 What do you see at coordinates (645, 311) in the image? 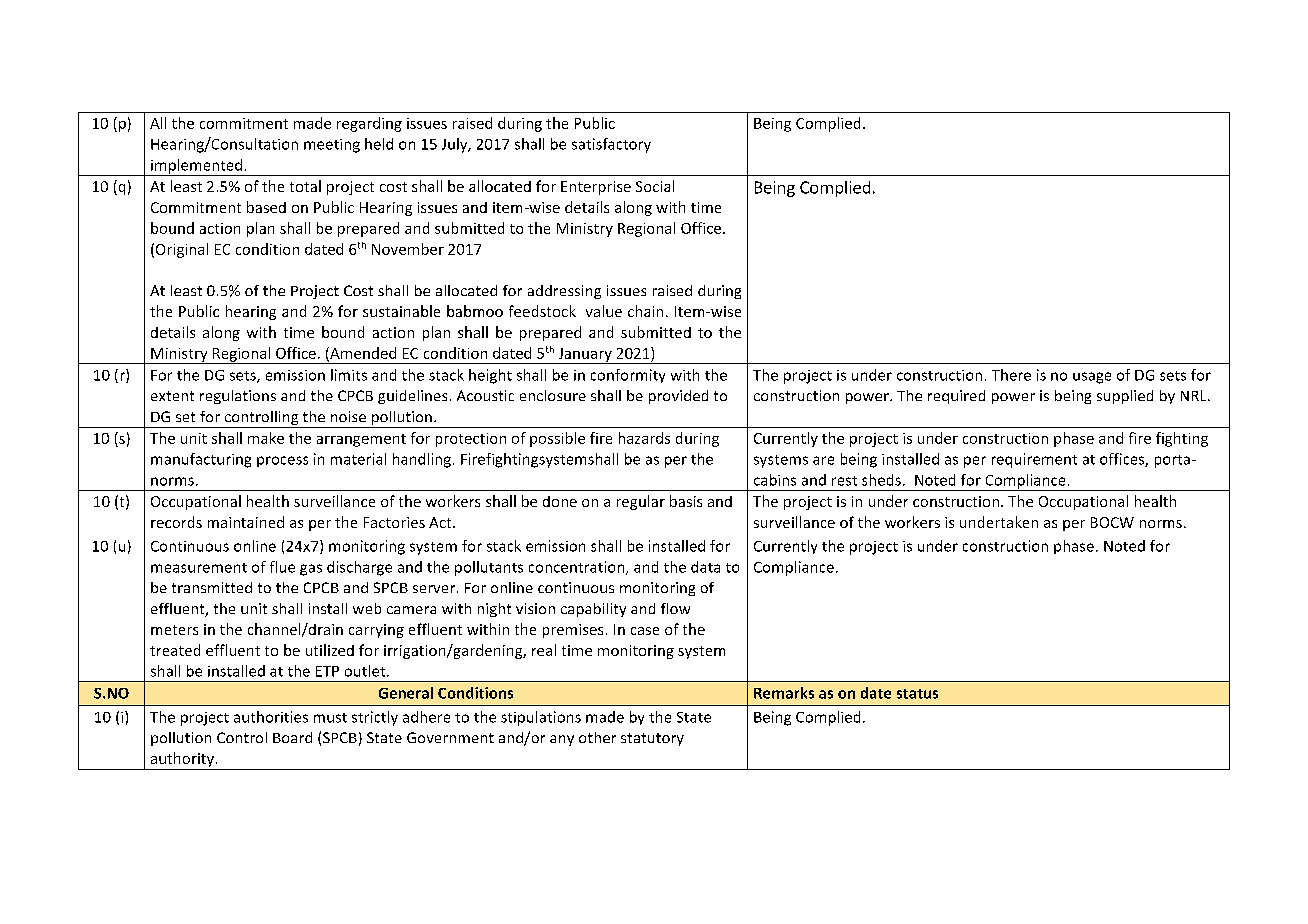
I see `chain` at bounding box center [645, 311].
